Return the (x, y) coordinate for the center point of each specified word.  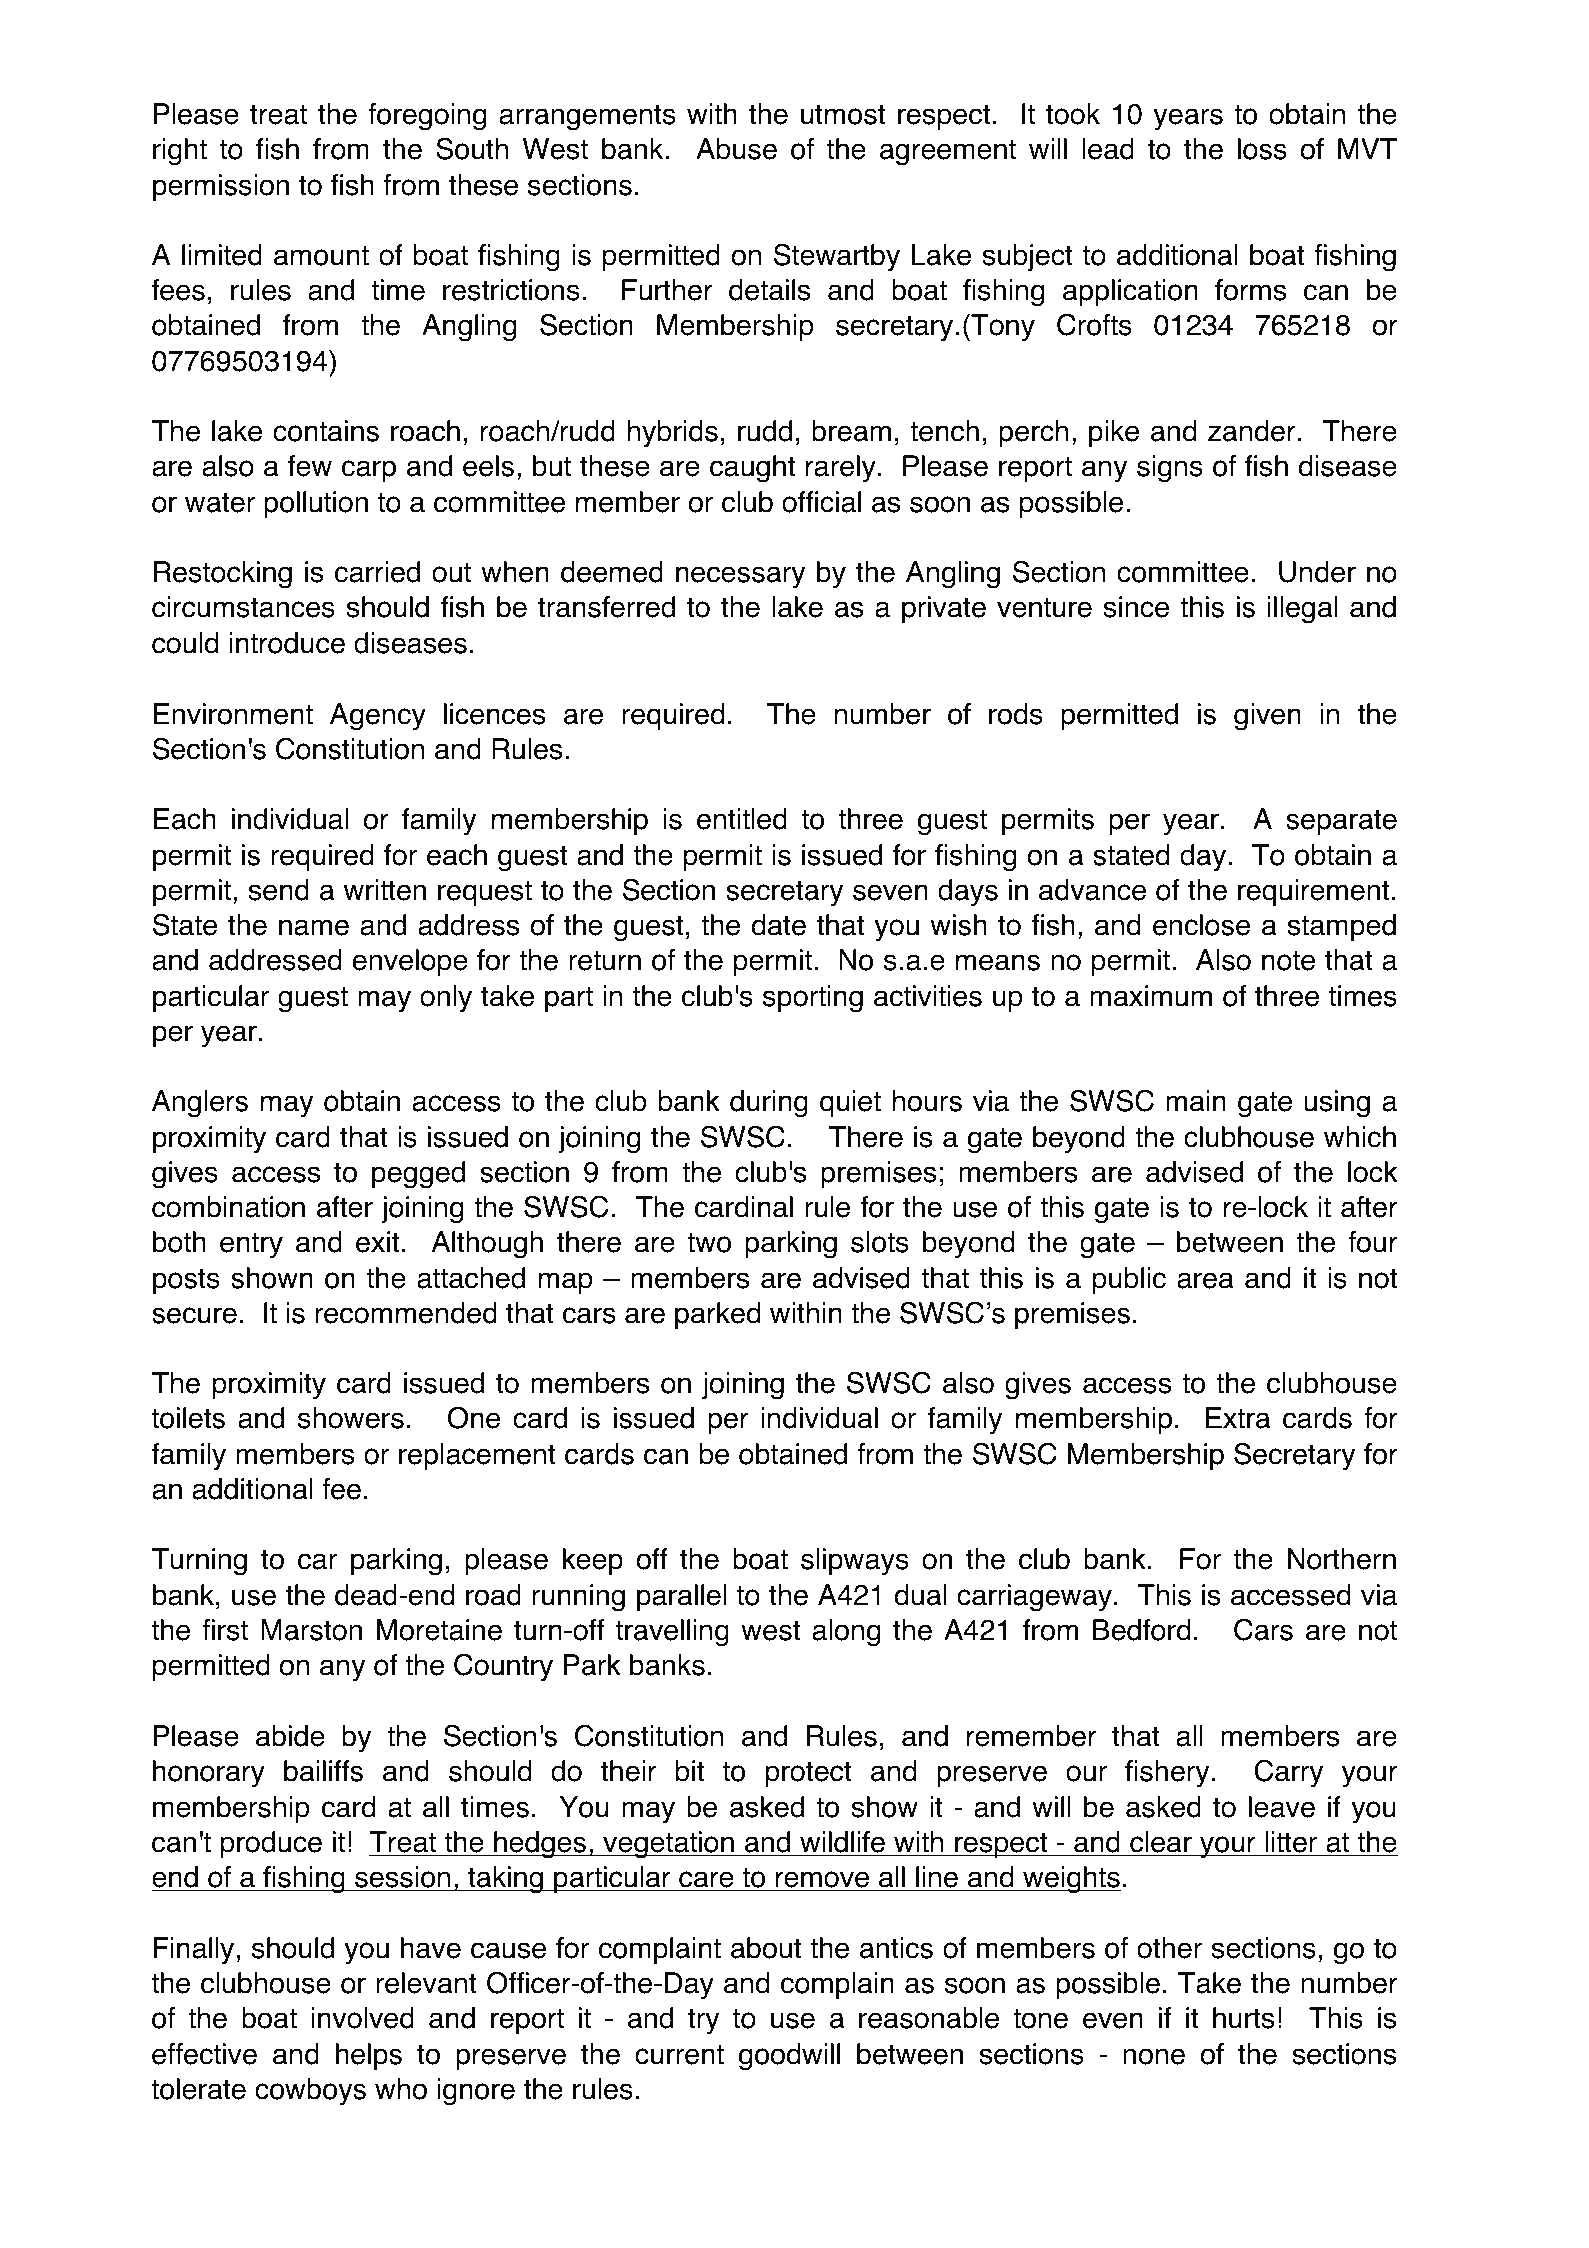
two (709, 1242)
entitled (742, 819)
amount (321, 255)
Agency (378, 717)
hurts (1243, 2018)
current (679, 2054)
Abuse (736, 149)
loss (1262, 149)
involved (363, 2018)
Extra (1238, 1418)
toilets (188, 1418)
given (1267, 717)
